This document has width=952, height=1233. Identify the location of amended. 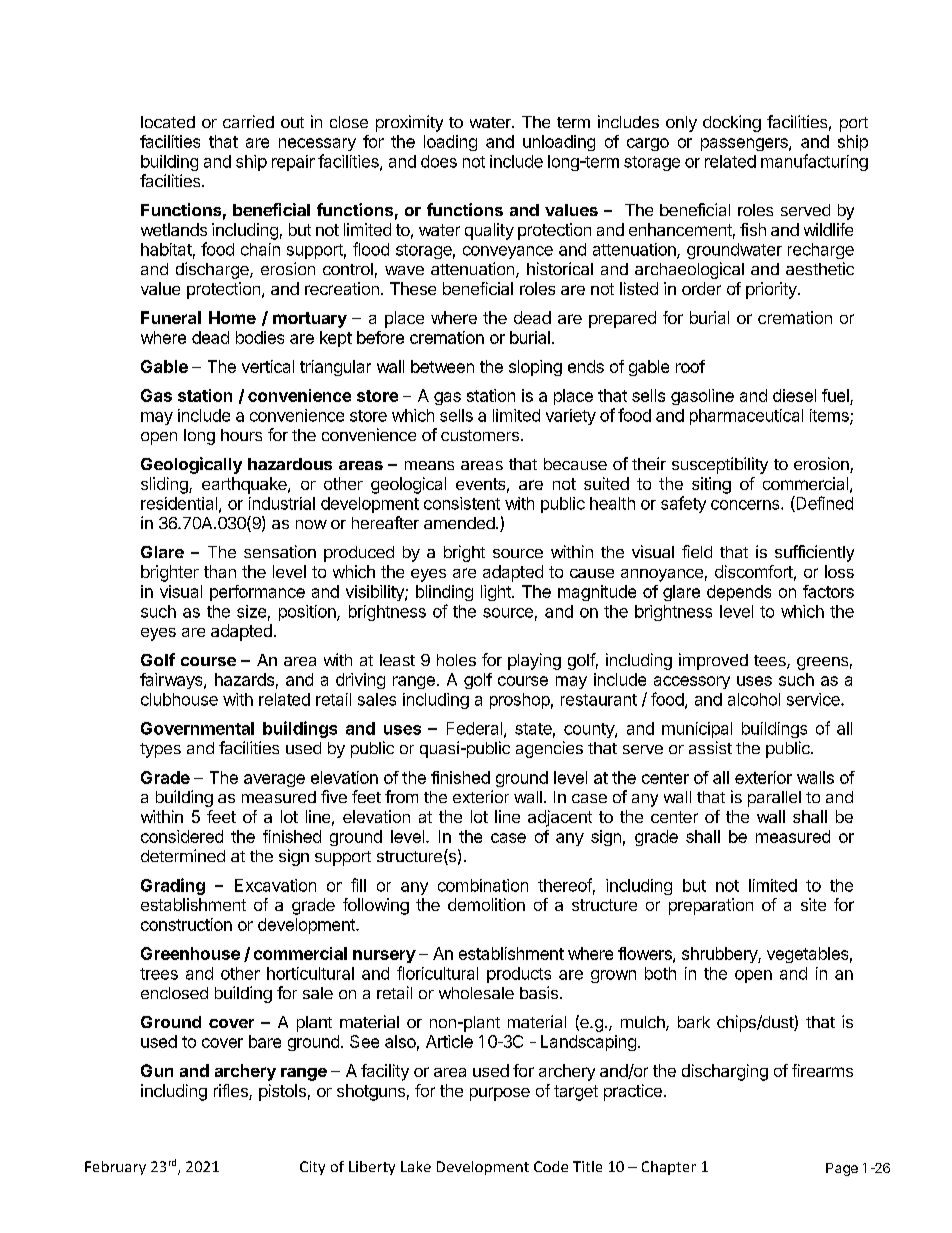
(459, 523).
